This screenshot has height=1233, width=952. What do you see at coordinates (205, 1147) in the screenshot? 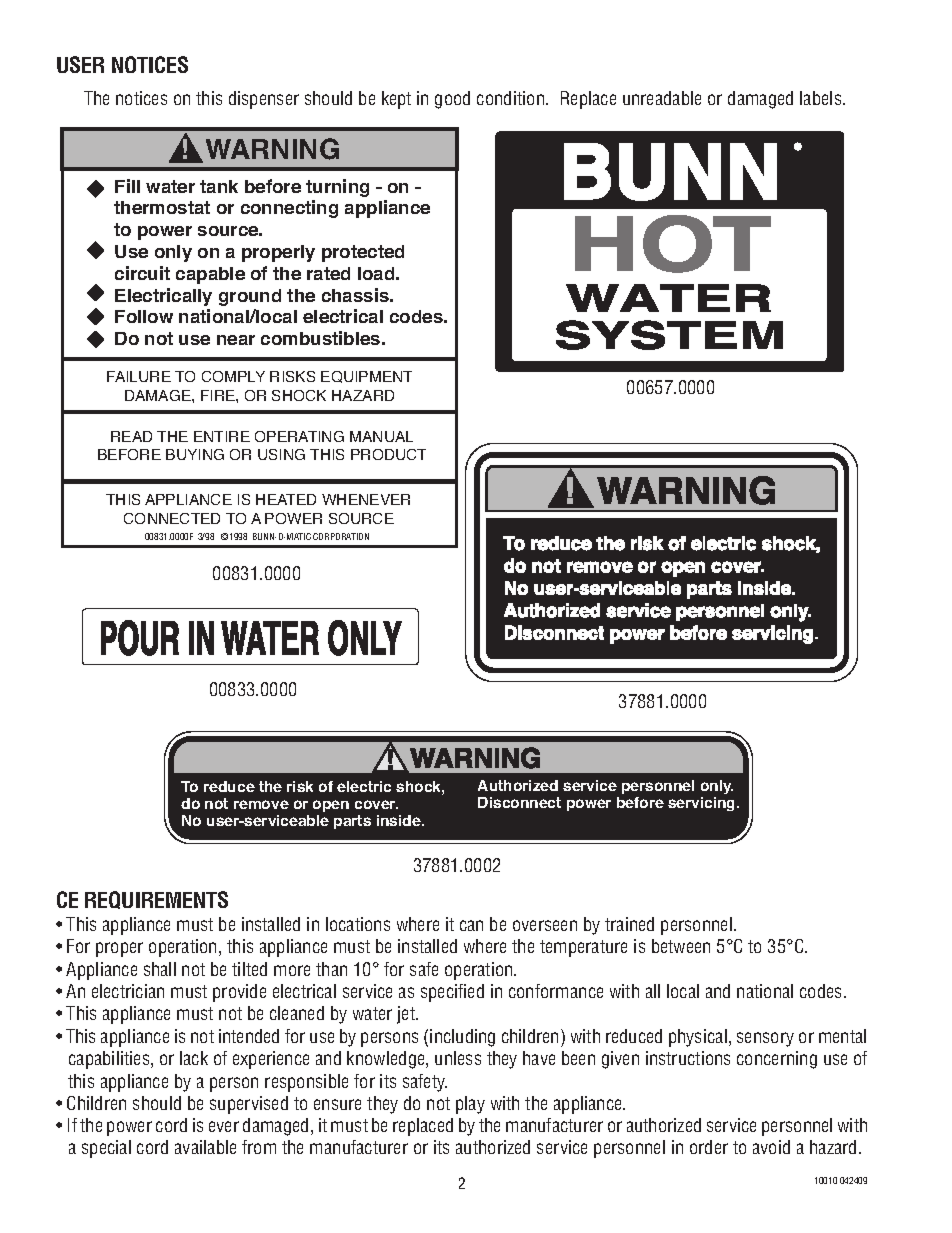
I see `available` at bounding box center [205, 1147].
